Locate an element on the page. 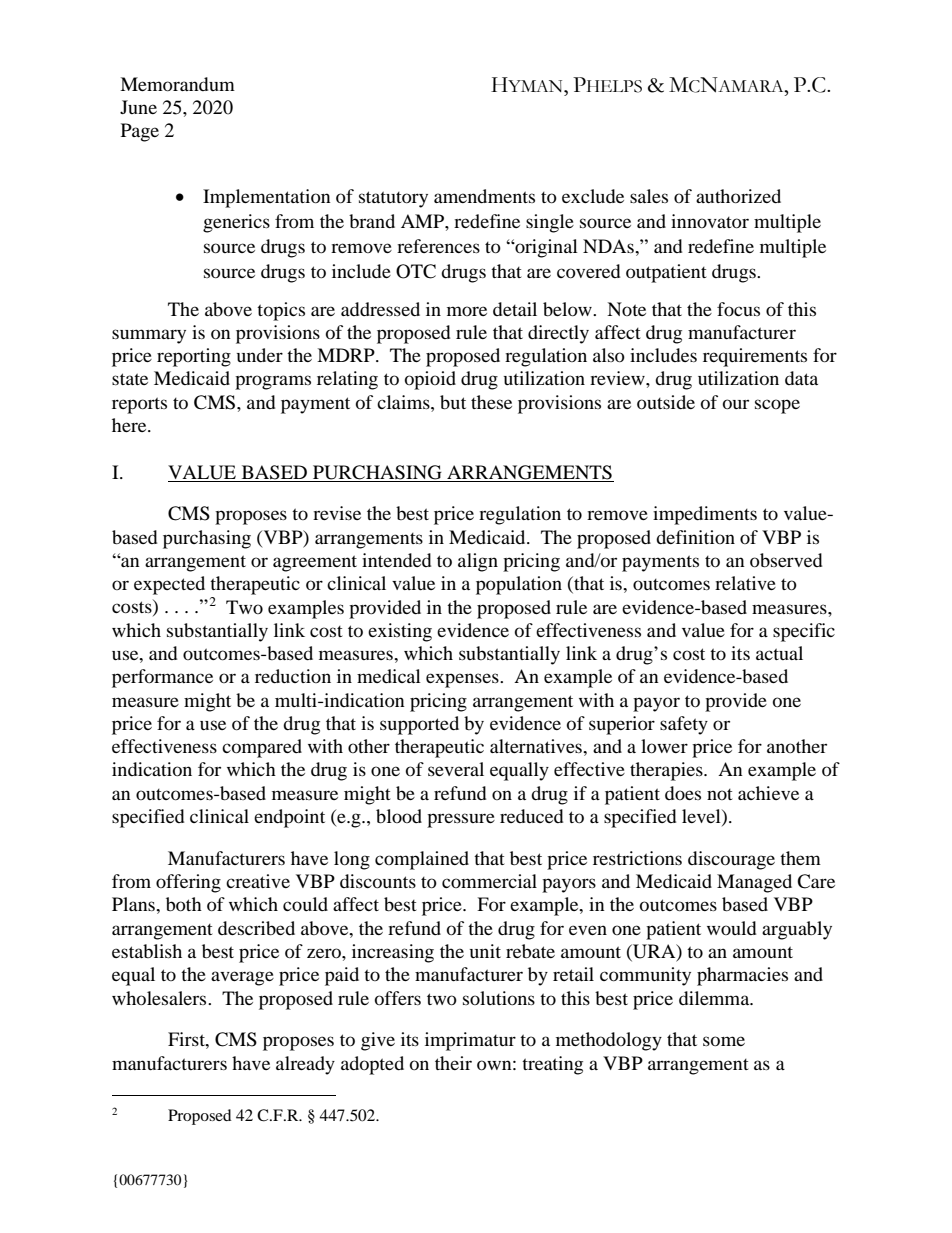 The height and width of the image is (1233, 952). these is located at coordinates (491, 402).
